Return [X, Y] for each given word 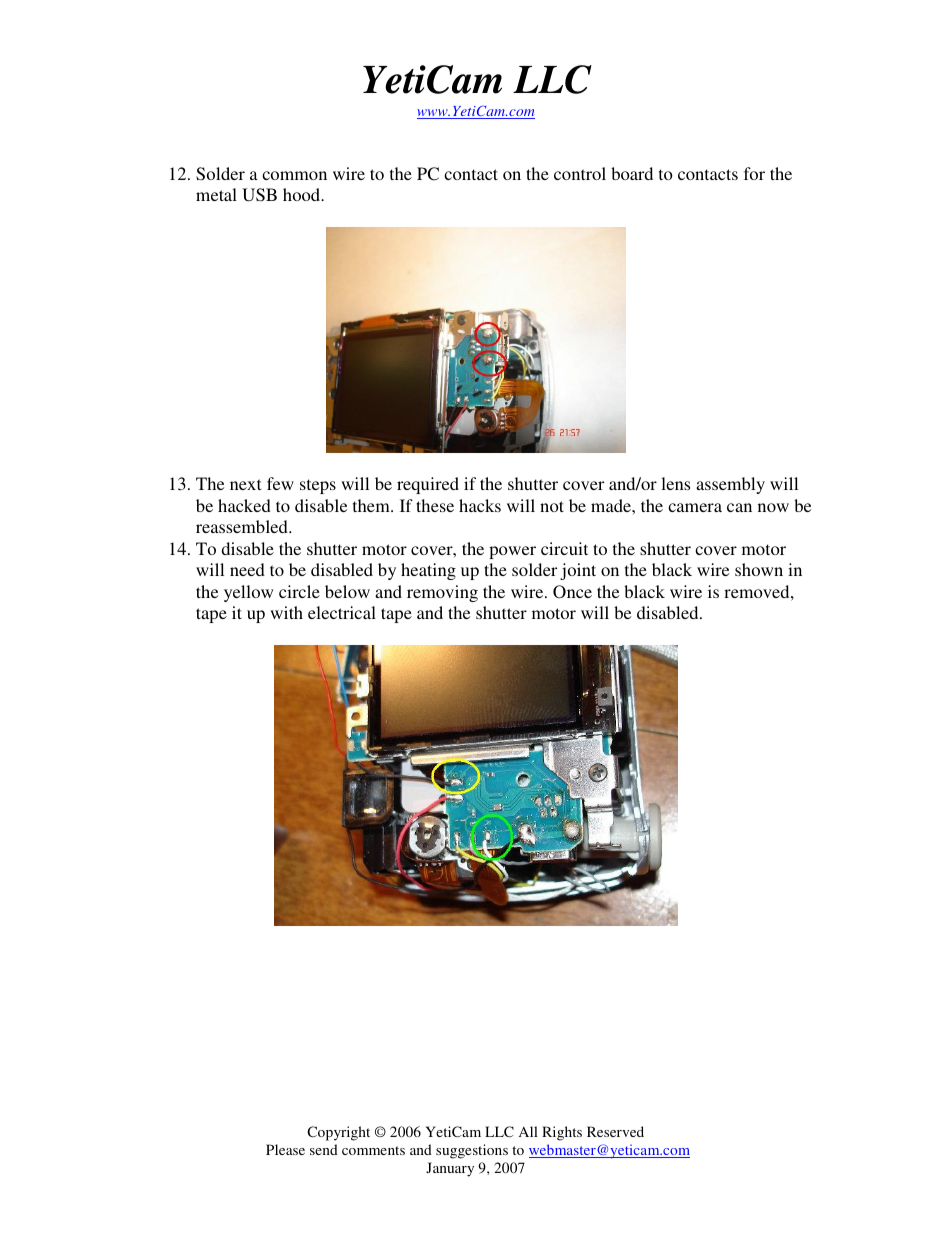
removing [442, 593]
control [580, 173]
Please [285, 1149]
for [754, 173]
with [286, 612]
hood [303, 194]
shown [759, 569]
